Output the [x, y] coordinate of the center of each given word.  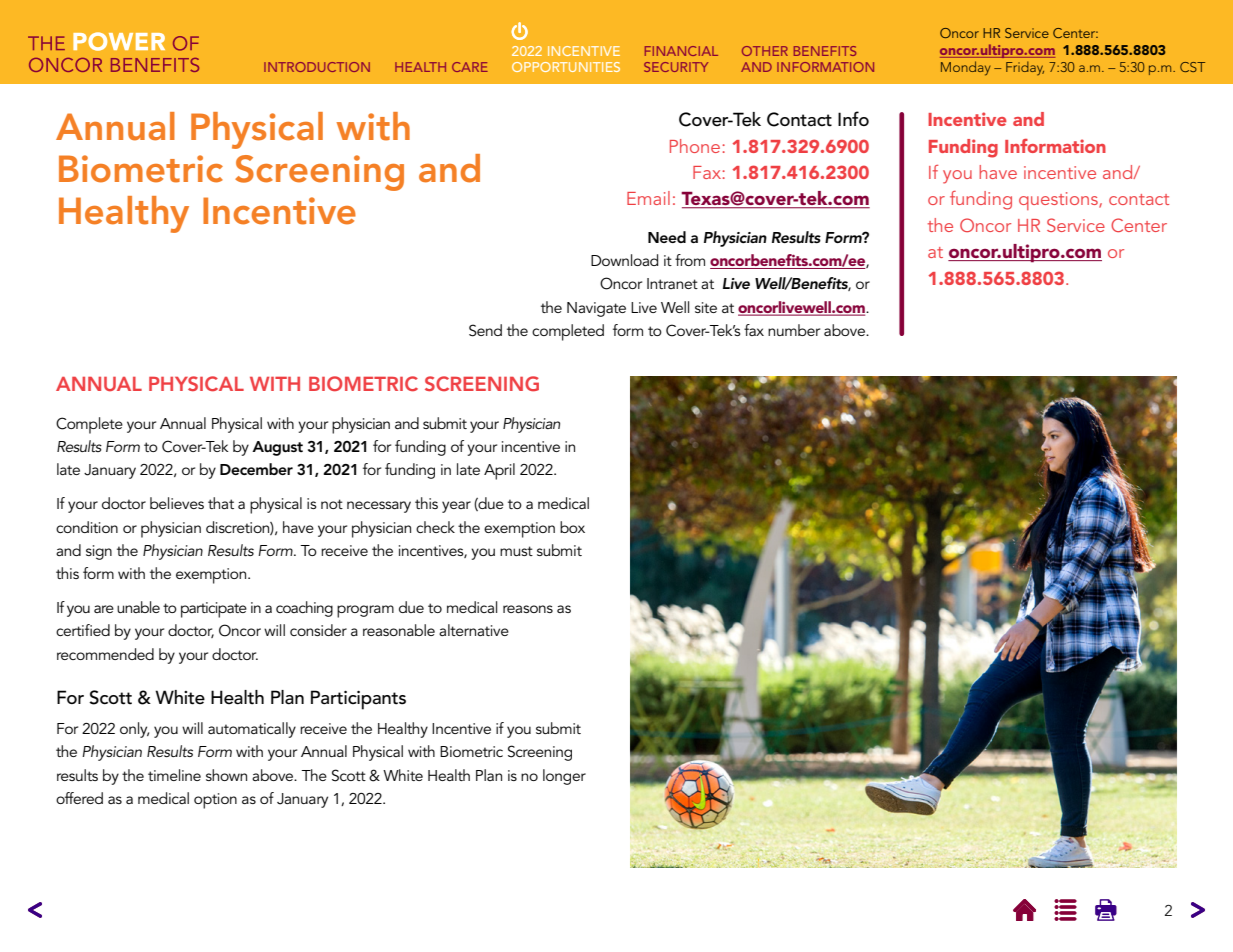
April [499, 471]
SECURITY [676, 67]
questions [1059, 201]
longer [564, 777]
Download [624, 260]
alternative [474, 630]
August [277, 448]
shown [226, 775]
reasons [528, 609]
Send [485, 330]
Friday [1025, 68]
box [572, 527]
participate [214, 610]
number [794, 330]
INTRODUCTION [317, 67]
